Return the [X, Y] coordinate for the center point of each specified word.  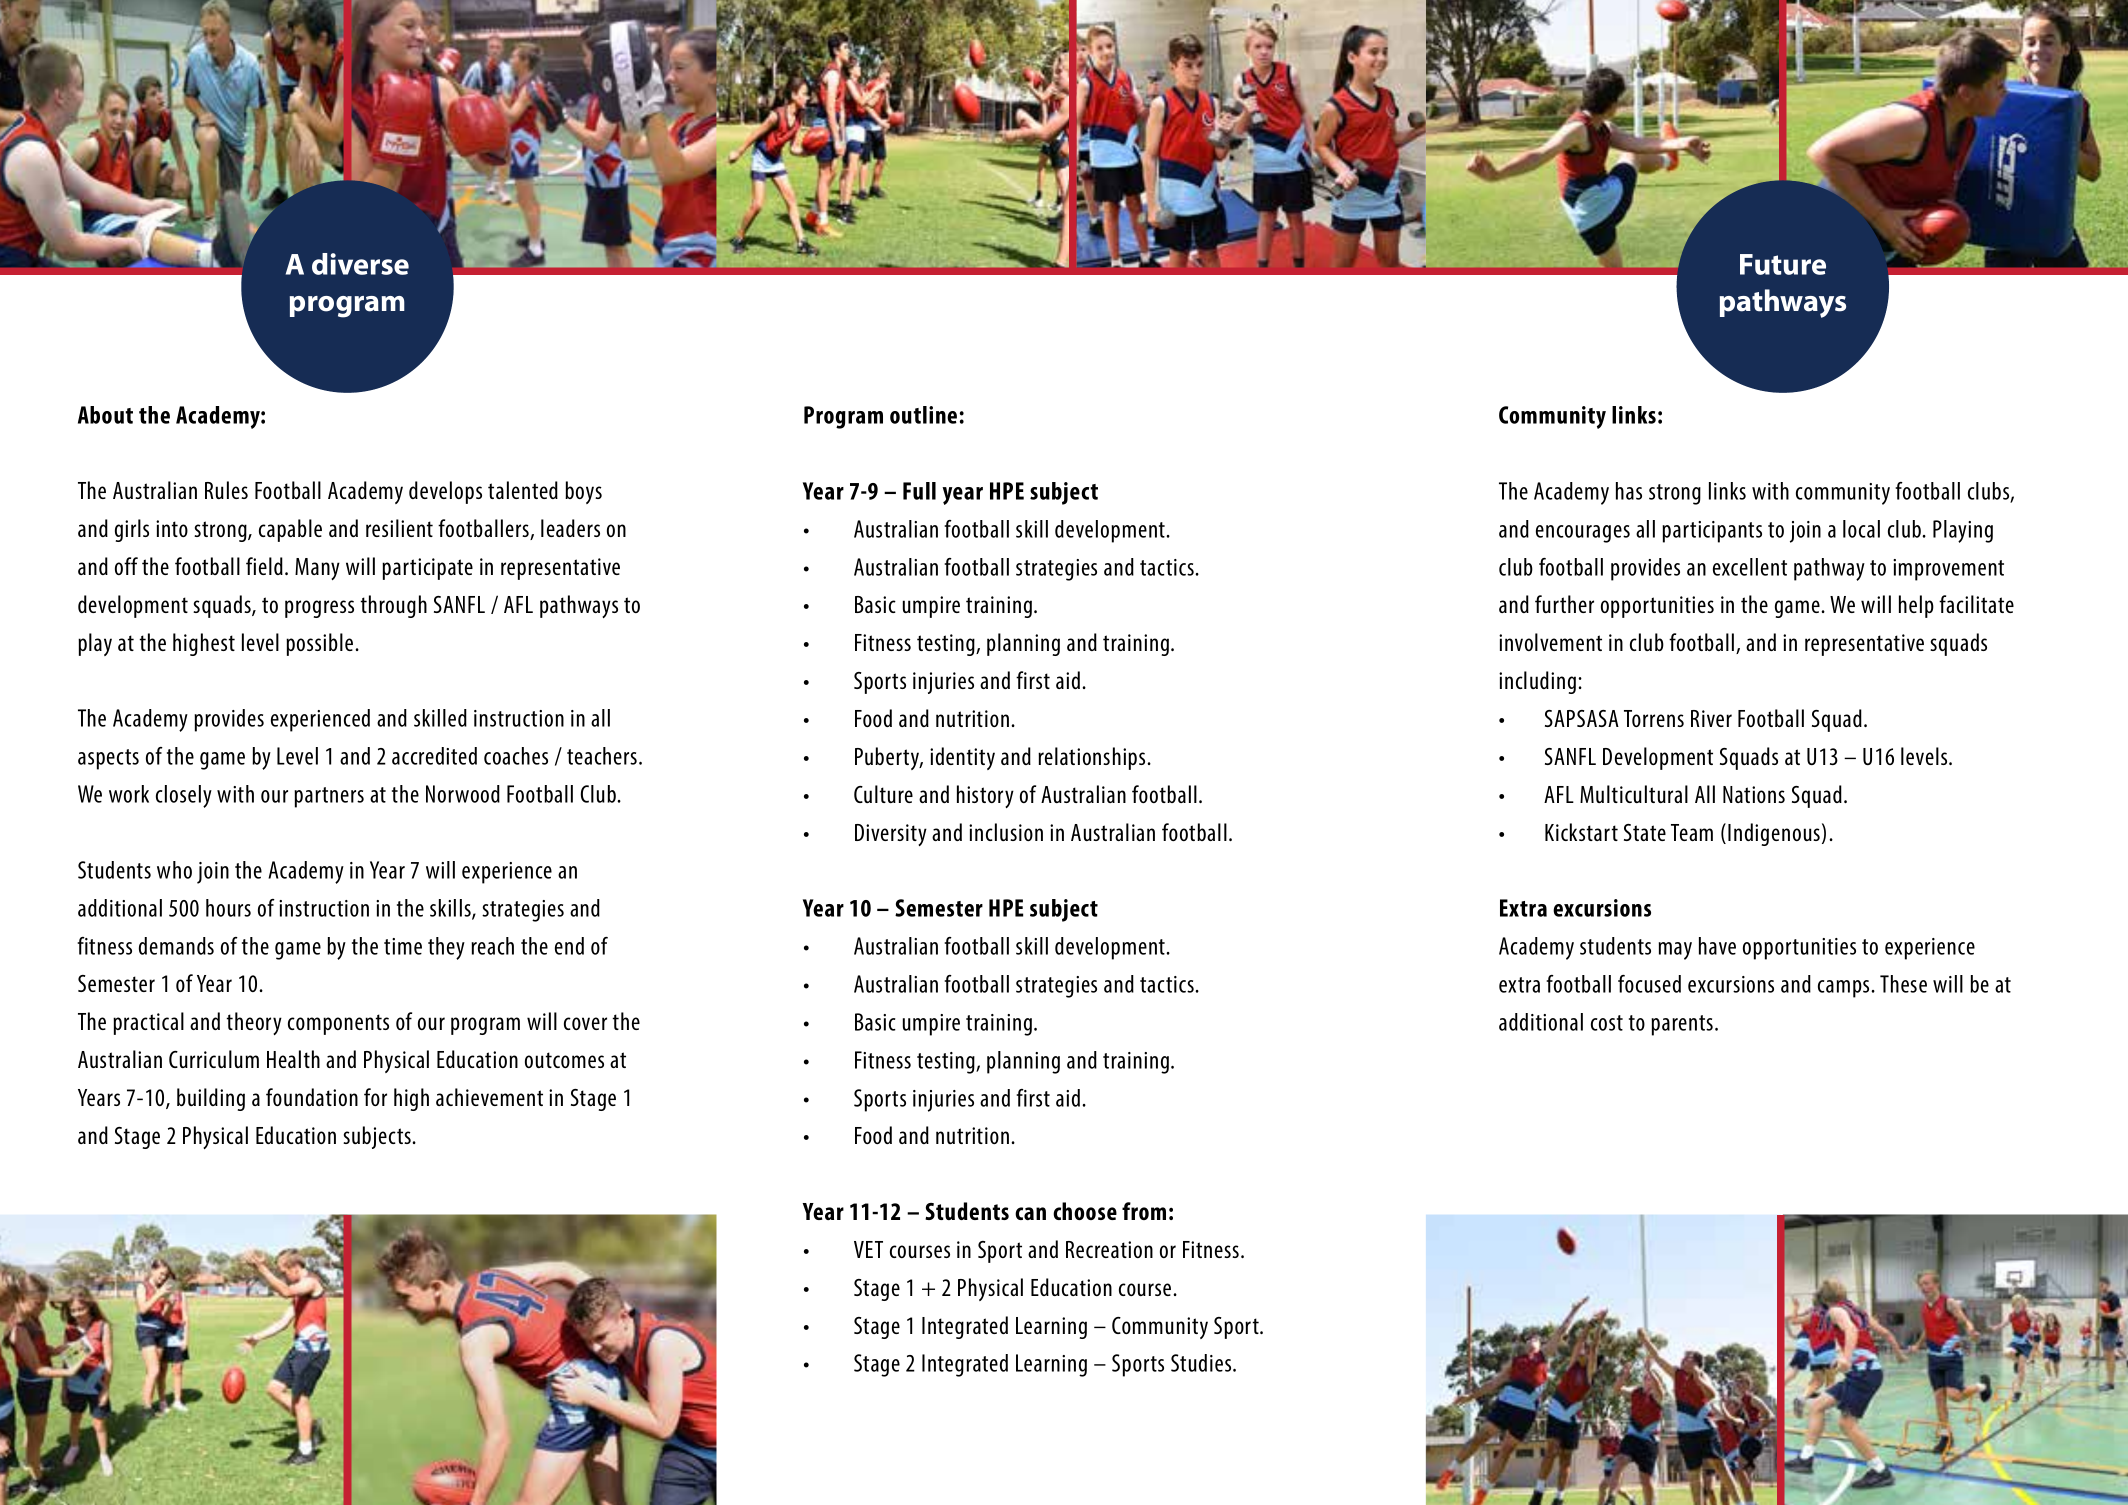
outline [923, 415]
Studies [1202, 1363]
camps [1845, 989]
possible [321, 644]
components [338, 1024]
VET [868, 1249]
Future [1783, 264]
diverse [360, 264]
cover [585, 1023]
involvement [1550, 642]
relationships [1093, 758]
